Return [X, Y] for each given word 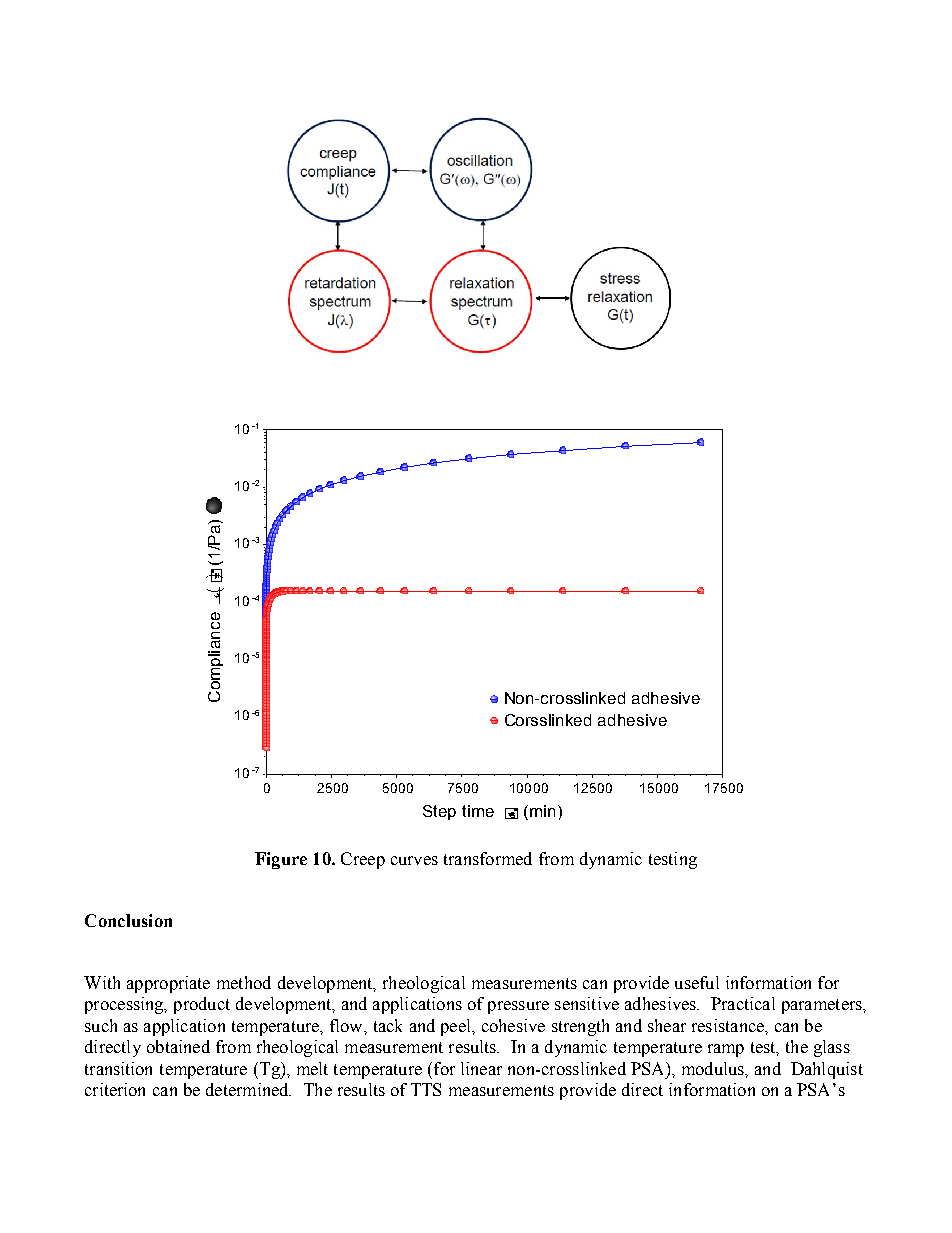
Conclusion [128, 920]
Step [439, 812]
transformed [488, 858]
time [478, 811]
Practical [743, 1003]
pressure [518, 1007]
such [101, 1025]
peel [457, 1027]
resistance [729, 1025]
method [244, 982]
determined [248, 1089]
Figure [281, 860]
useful [697, 982]
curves [414, 860]
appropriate [168, 984]
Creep [363, 860]
